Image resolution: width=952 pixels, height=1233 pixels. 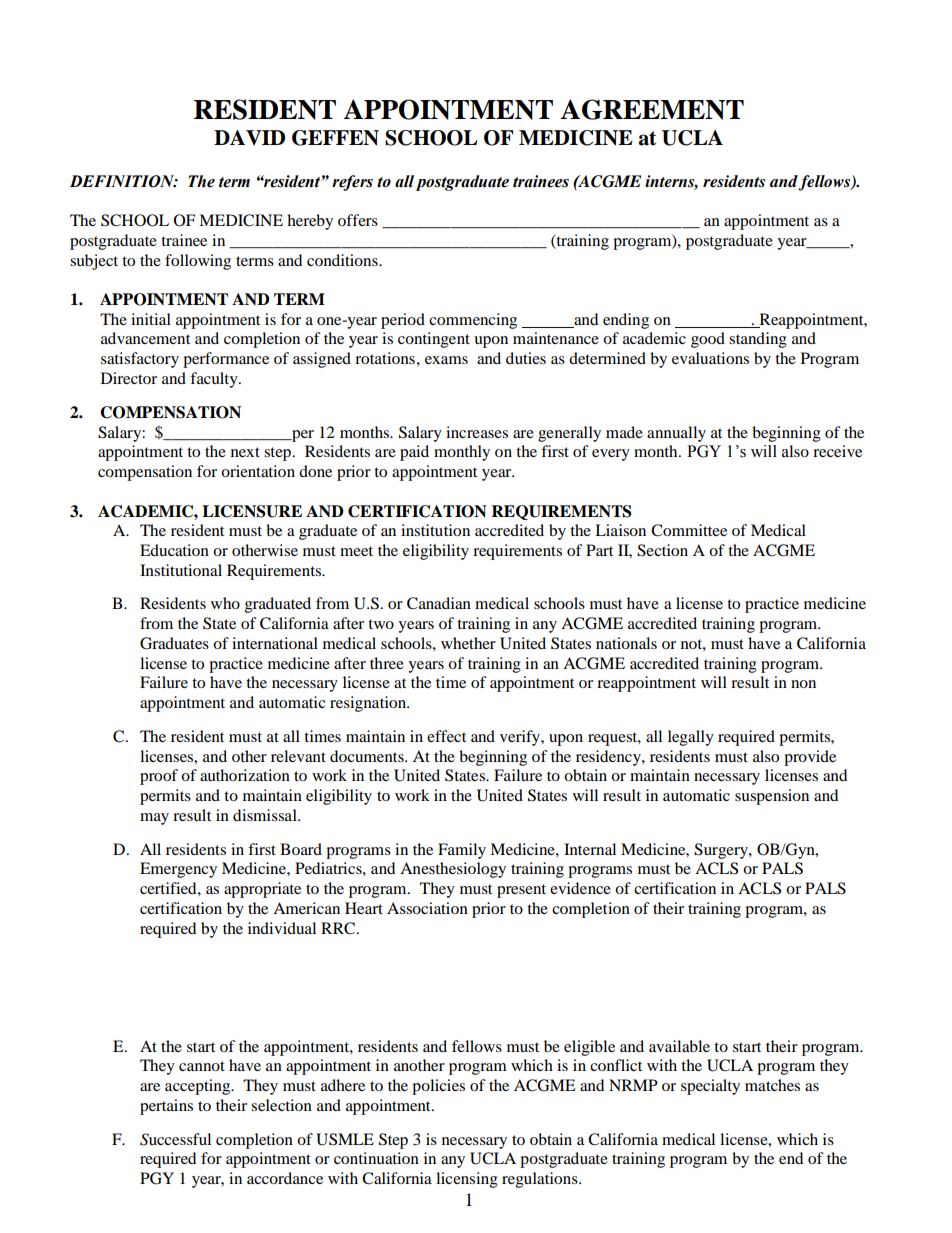 What do you see at coordinates (249, 137) in the page?
I see `DAVID` at bounding box center [249, 137].
